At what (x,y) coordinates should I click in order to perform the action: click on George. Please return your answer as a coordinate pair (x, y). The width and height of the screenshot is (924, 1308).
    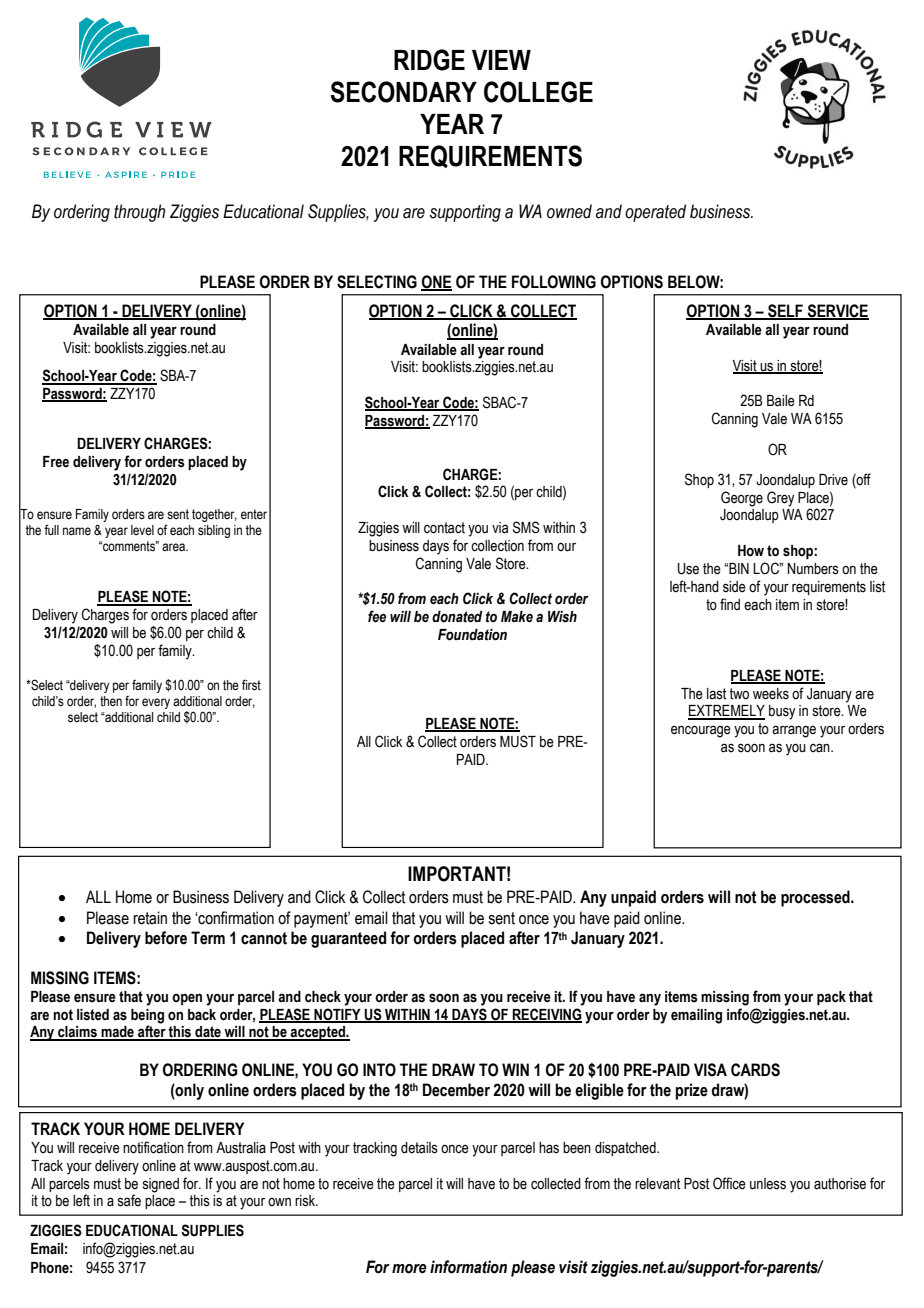
    Looking at the image, I should click on (742, 499).
